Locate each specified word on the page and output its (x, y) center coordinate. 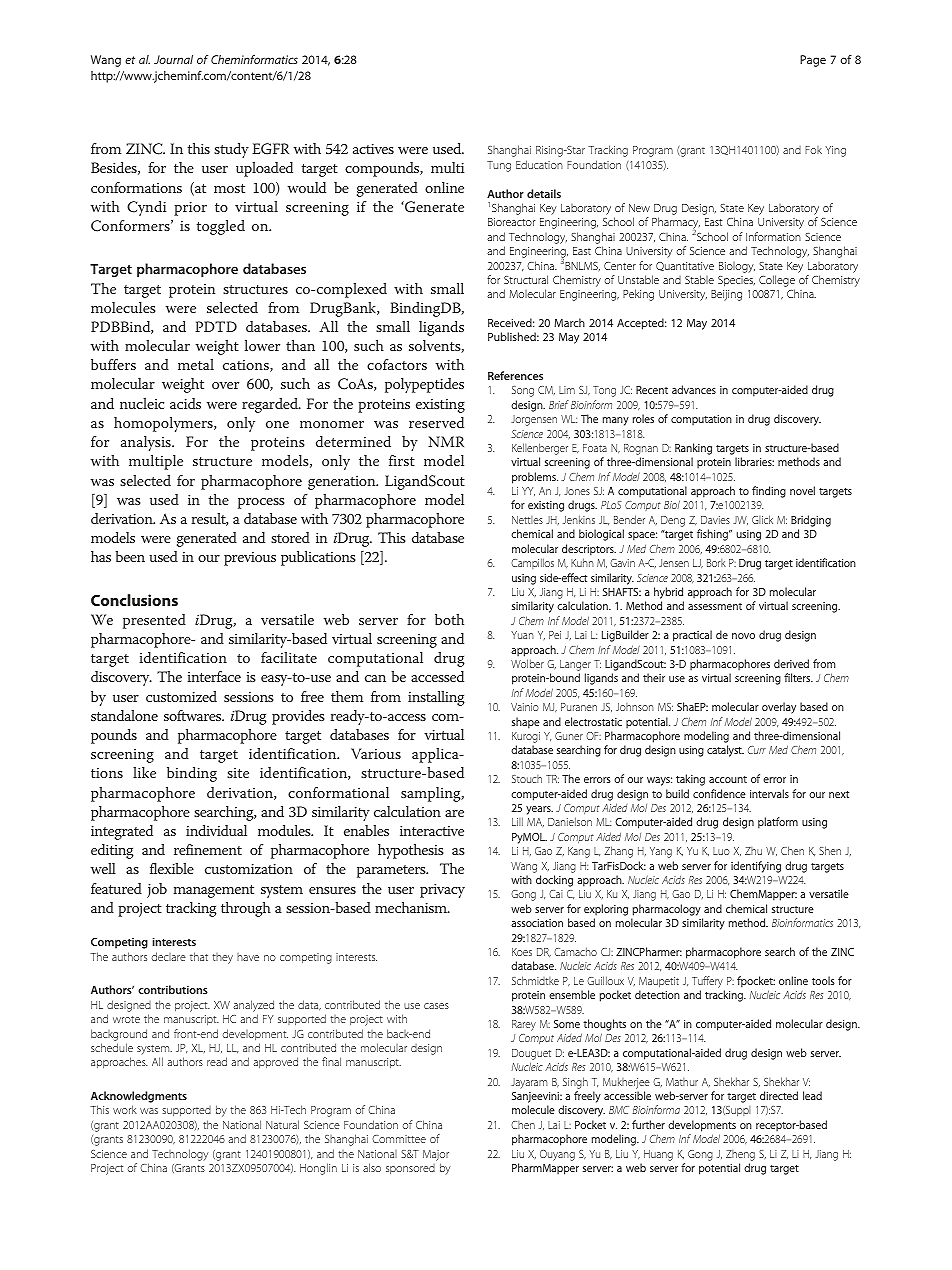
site (238, 773)
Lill (517, 821)
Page (813, 61)
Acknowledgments (139, 1097)
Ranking (693, 449)
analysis (147, 443)
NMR (446, 441)
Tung (499, 166)
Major (436, 1155)
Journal (173, 59)
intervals (769, 793)
